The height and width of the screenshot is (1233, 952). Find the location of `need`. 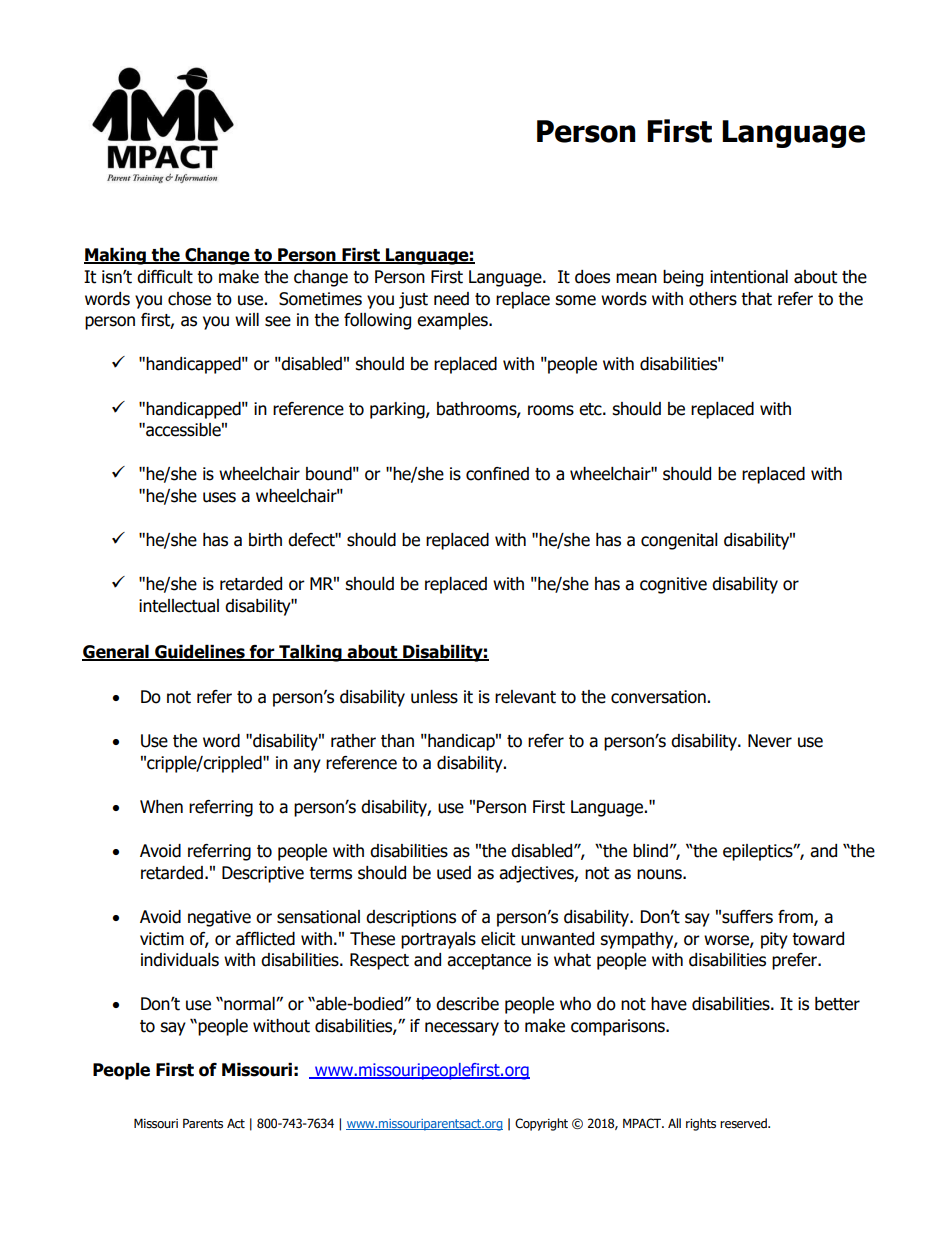

need is located at coordinates (451, 299).
